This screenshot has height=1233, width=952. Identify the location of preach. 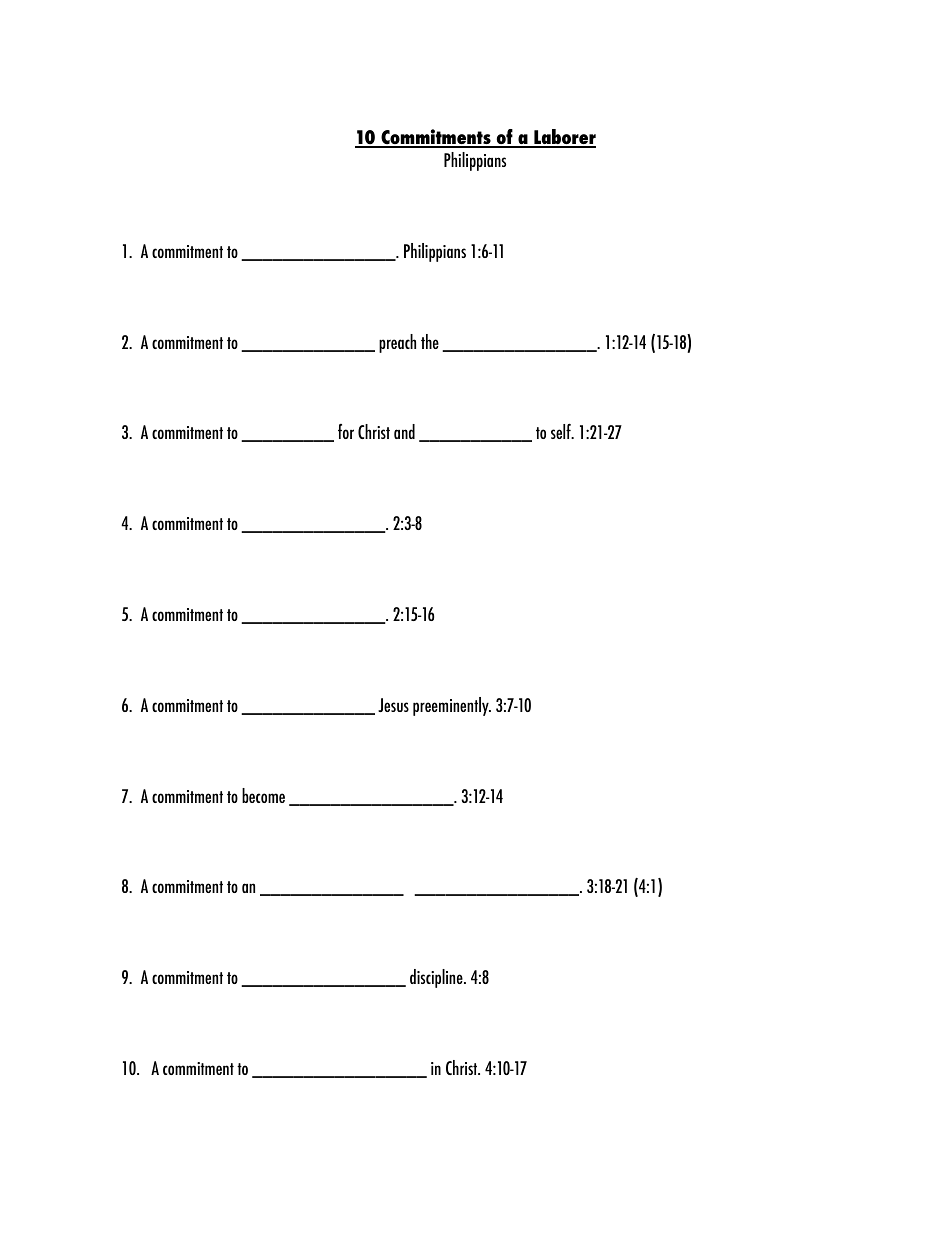
(397, 343).
